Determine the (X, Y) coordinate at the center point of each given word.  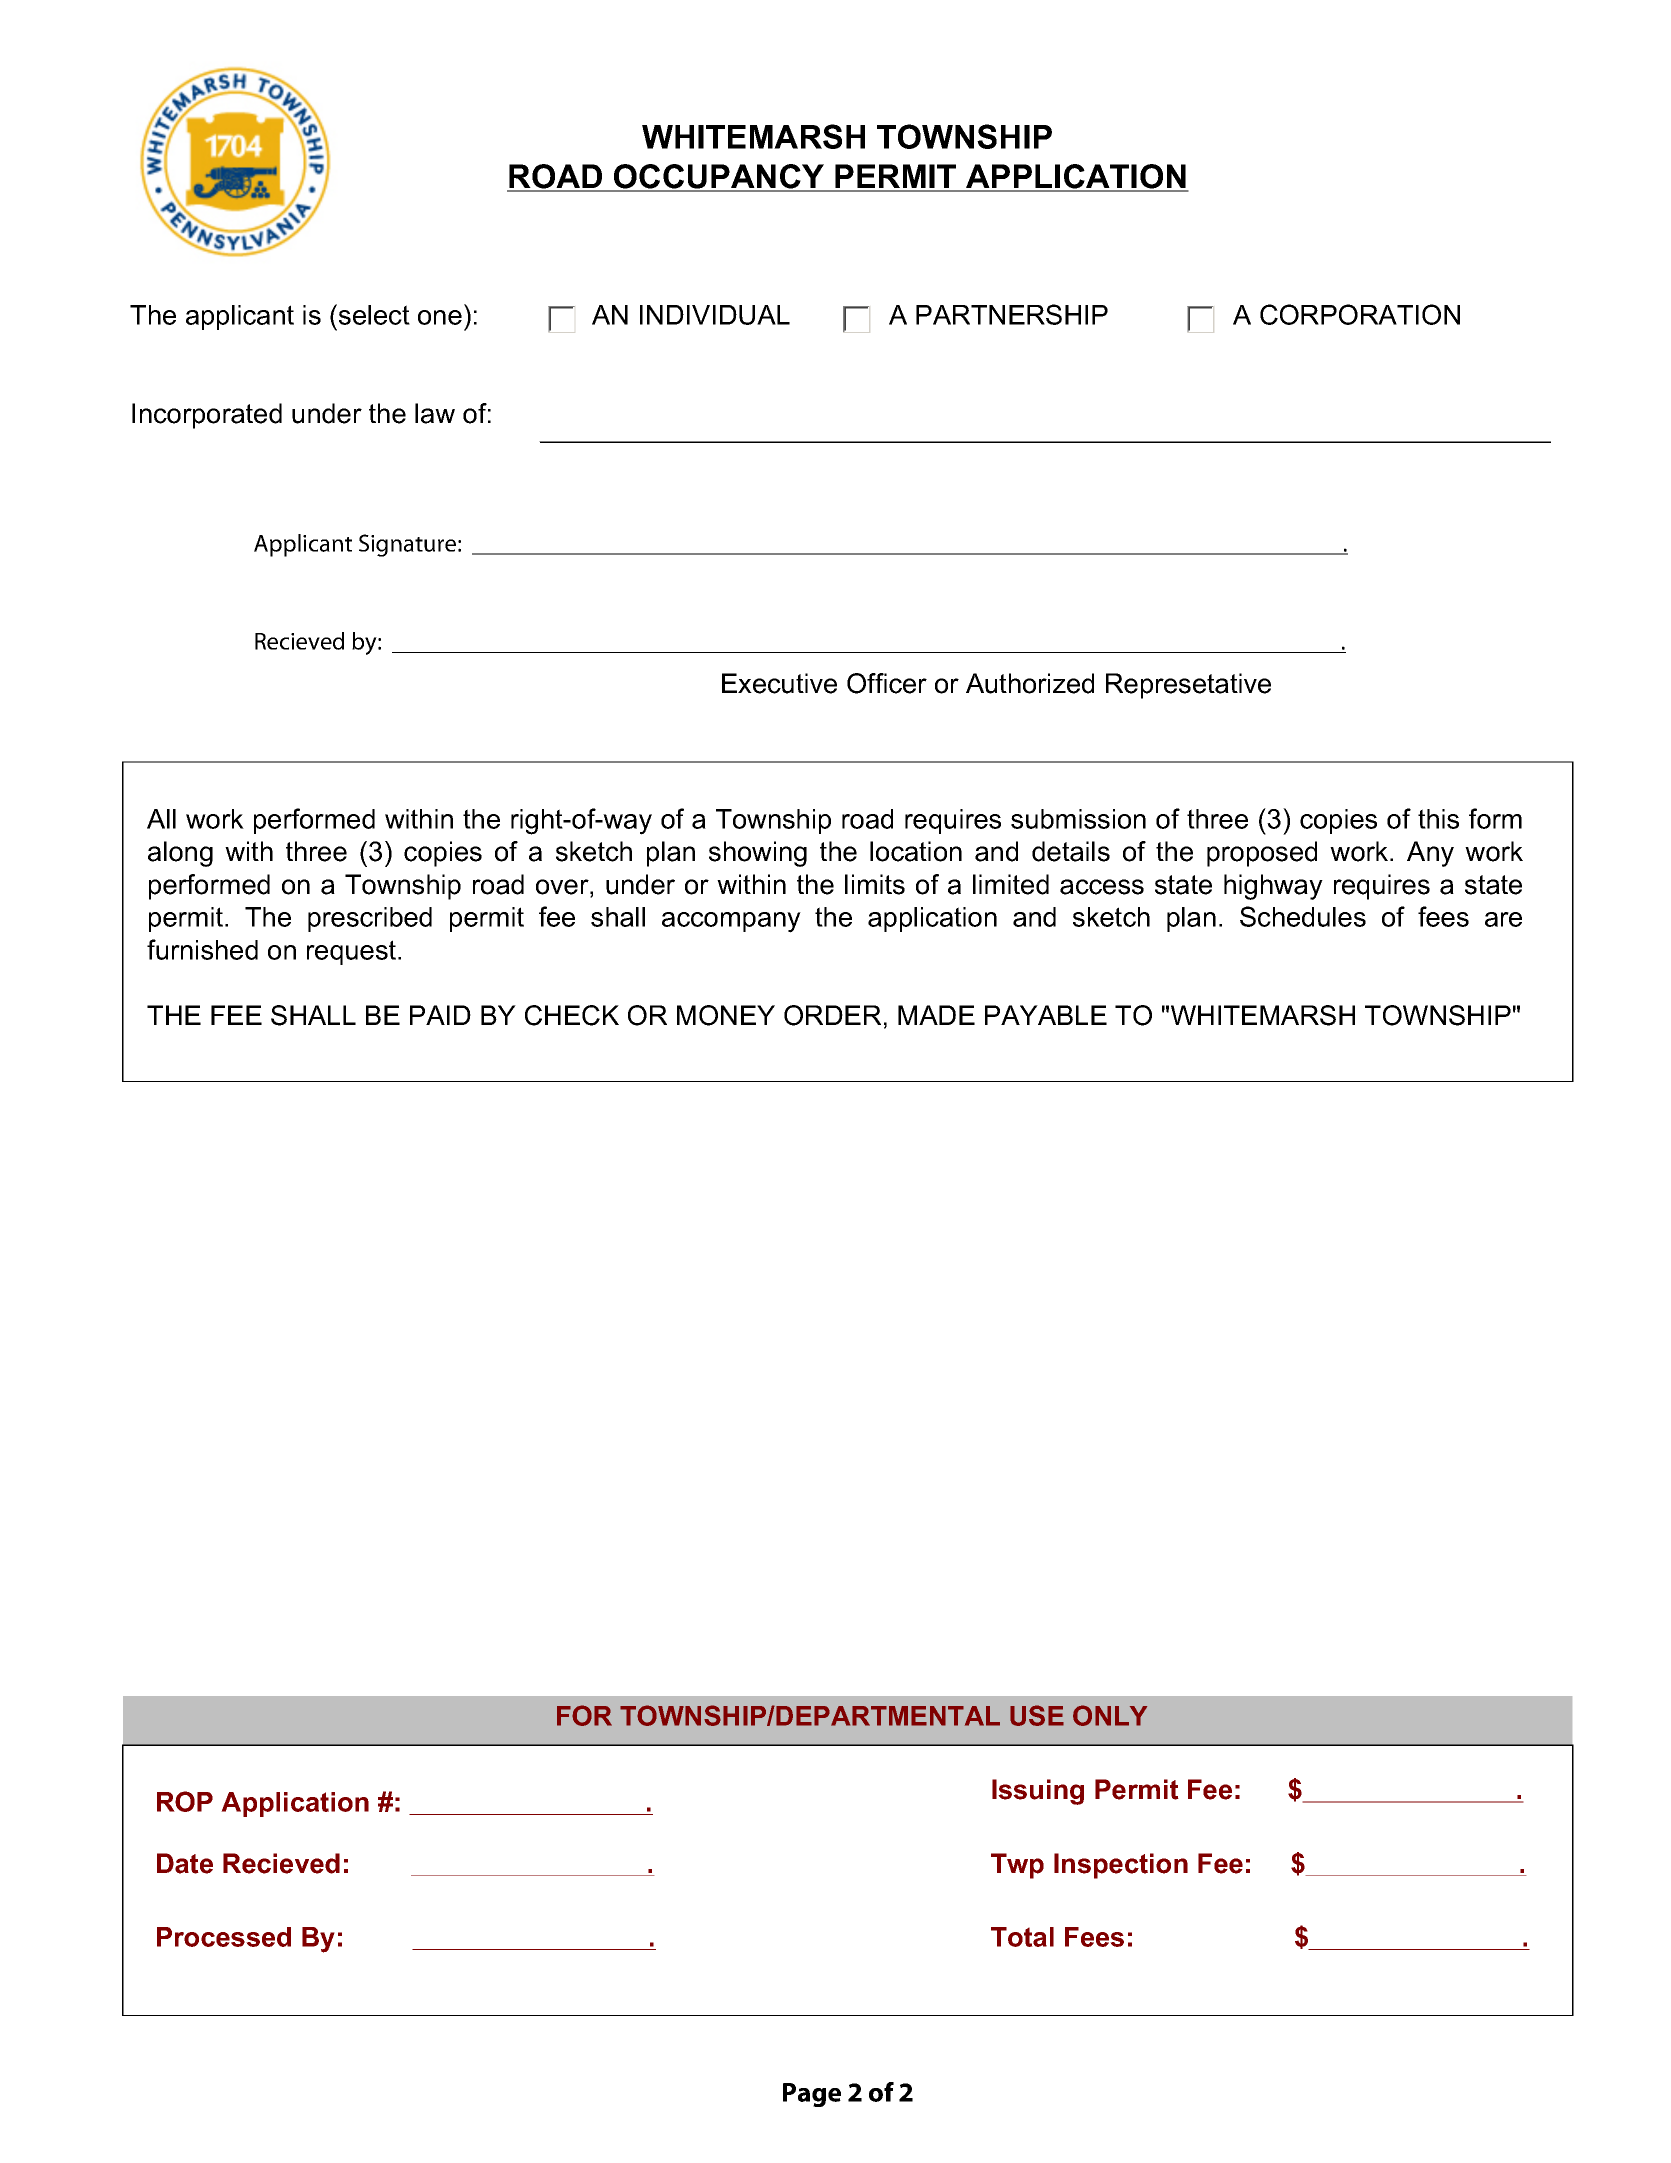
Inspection (1121, 1866)
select (374, 315)
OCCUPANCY (719, 177)
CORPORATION (1360, 314)
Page (812, 2095)
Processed (224, 1937)
